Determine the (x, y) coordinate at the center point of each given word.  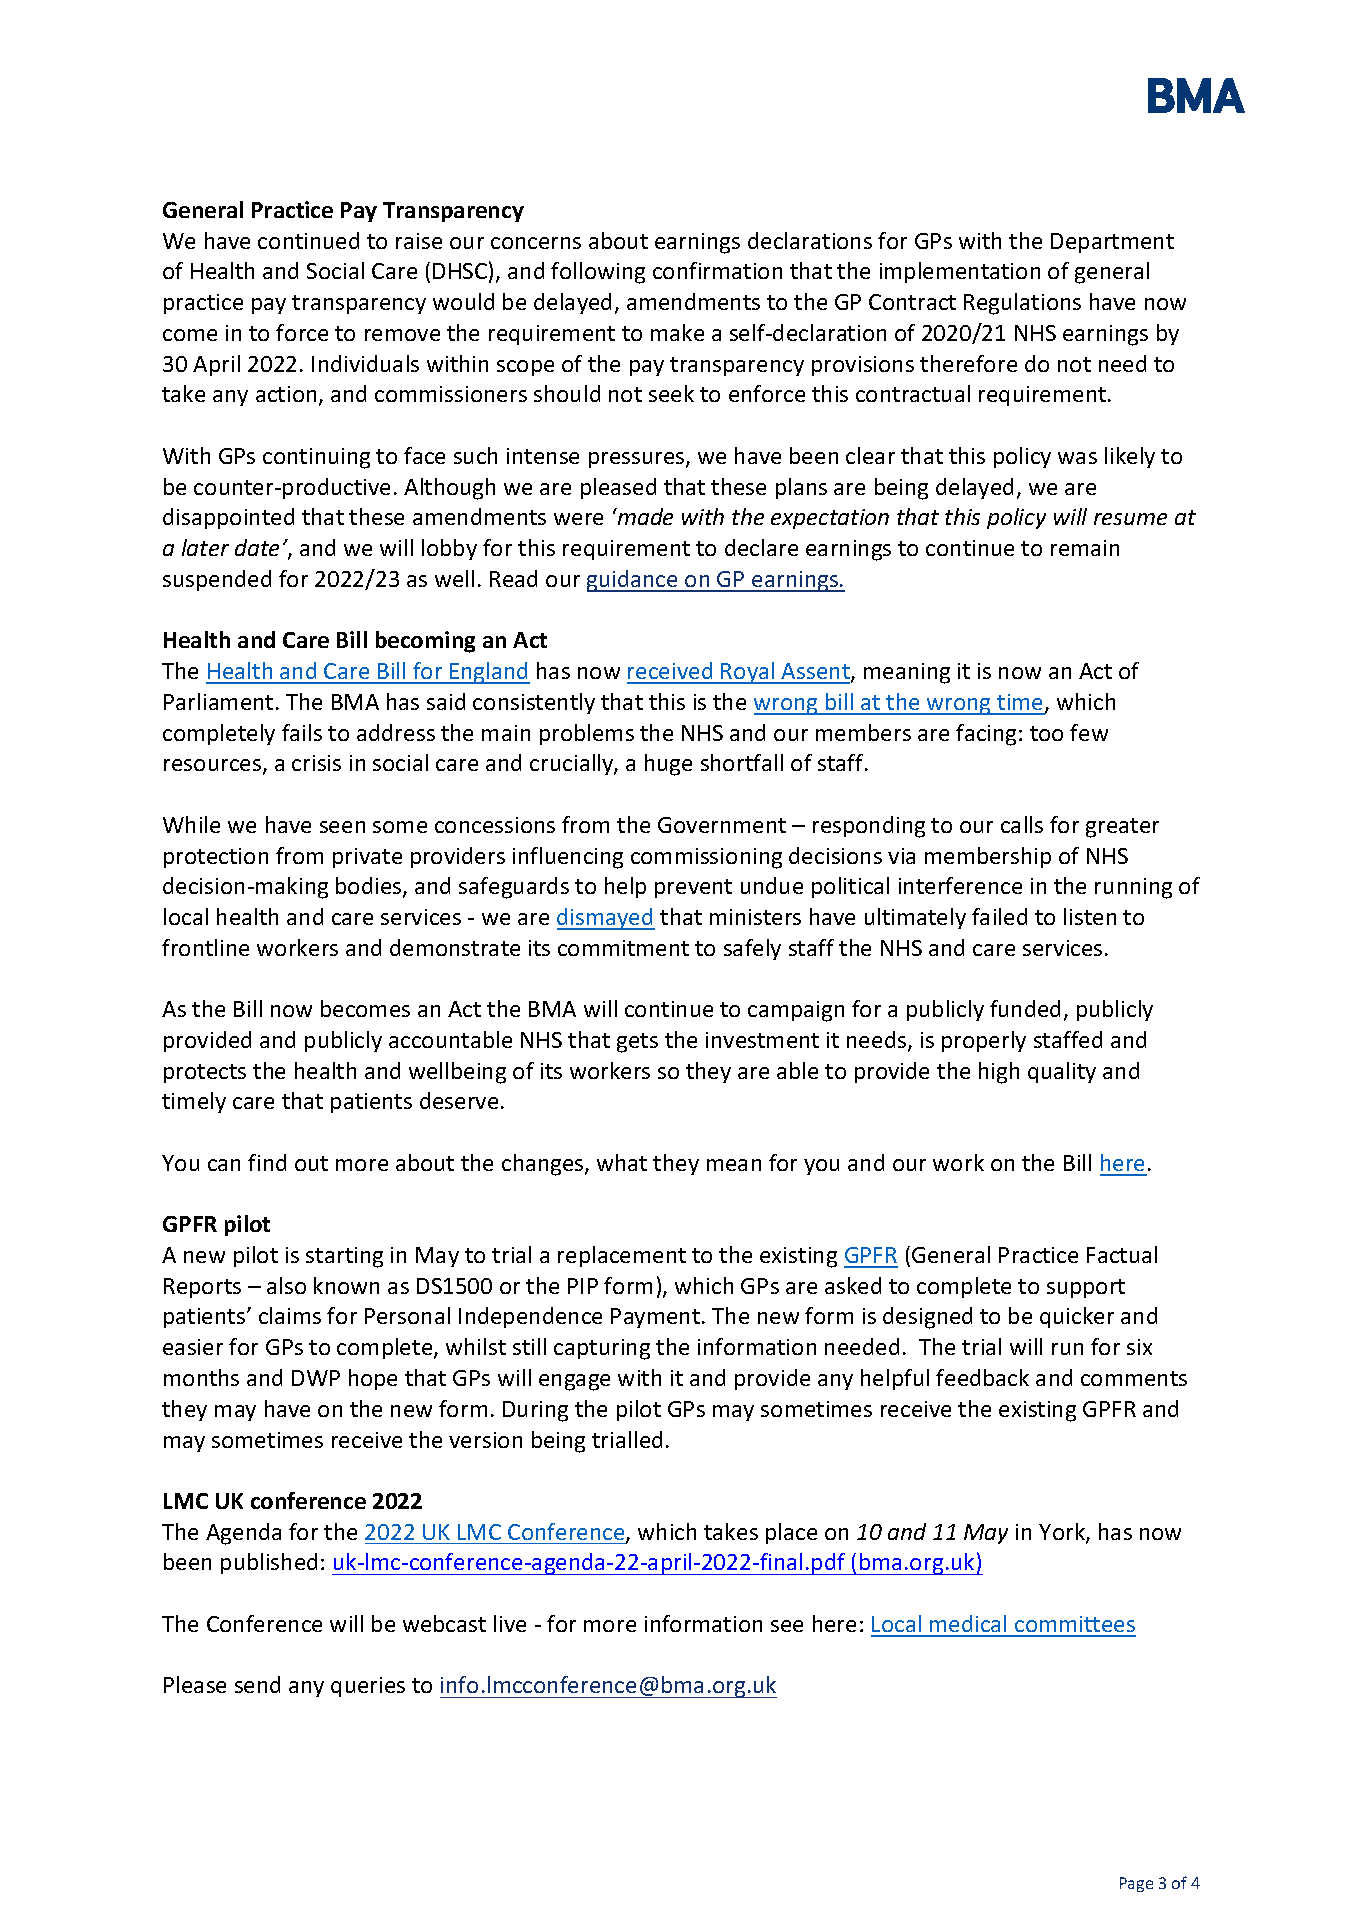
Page (1136, 1884)
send (257, 1684)
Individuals (365, 363)
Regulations (1022, 304)
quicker (1077, 1317)
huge (668, 765)
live (510, 1623)
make (677, 332)
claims (290, 1315)
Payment (655, 1318)
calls (1022, 824)
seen (342, 827)
